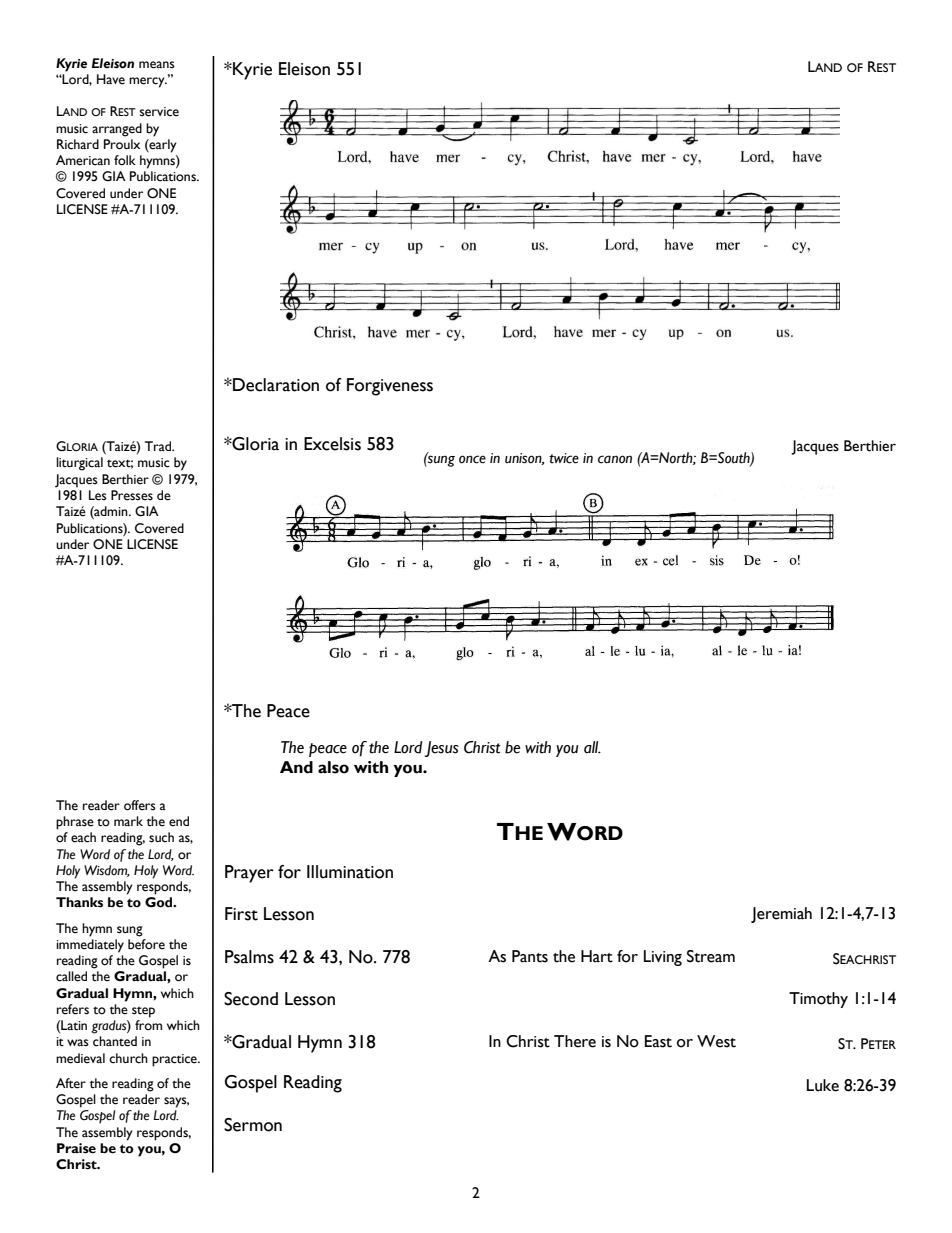 This screenshot has height=1233, width=952. Describe the element at coordinates (575, 1041) in the screenshot. I see `There` at that location.
